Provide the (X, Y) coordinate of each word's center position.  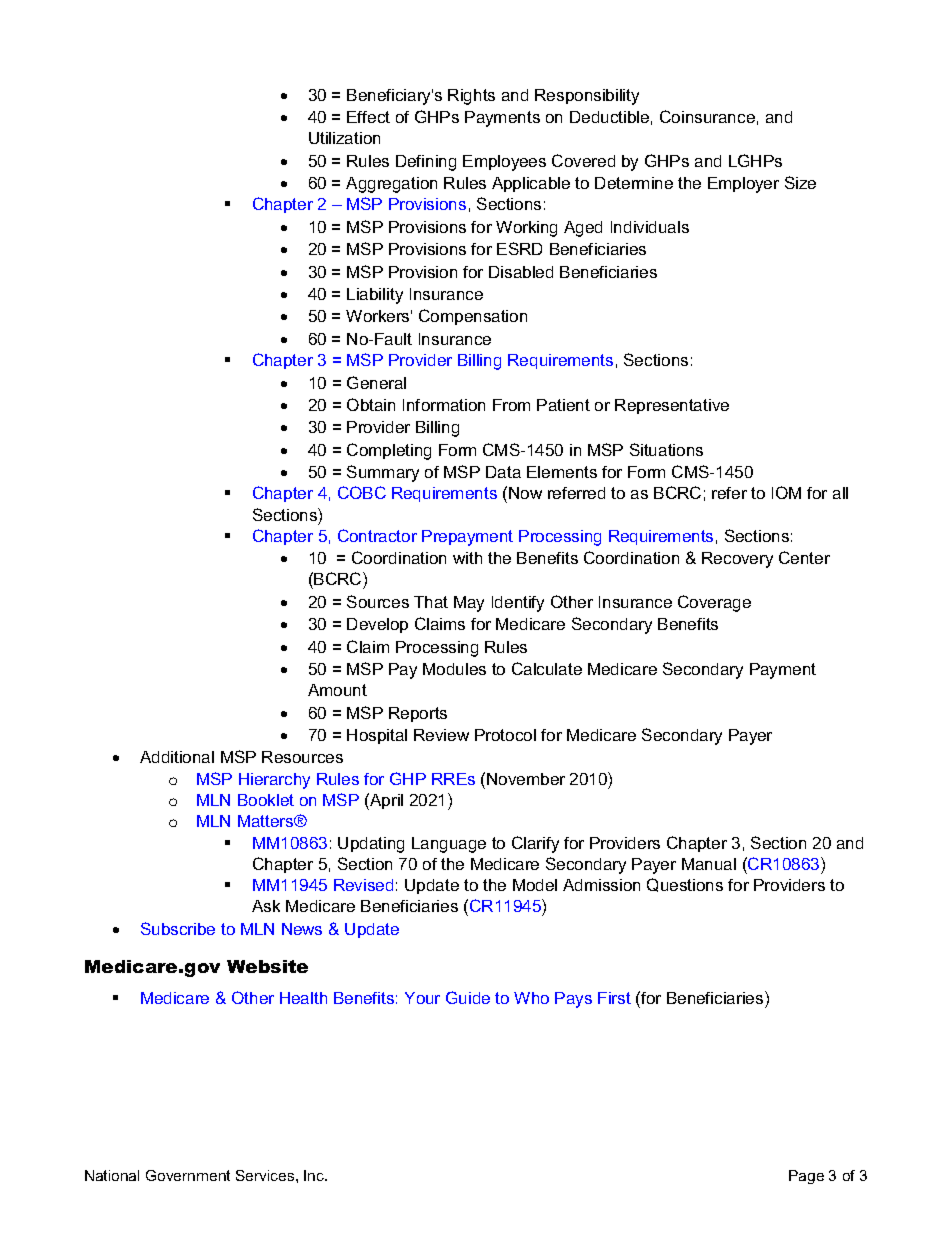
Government (188, 1175)
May (469, 604)
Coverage (714, 603)
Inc (315, 1175)
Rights (471, 97)
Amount (337, 690)
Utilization (344, 138)
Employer (743, 185)
